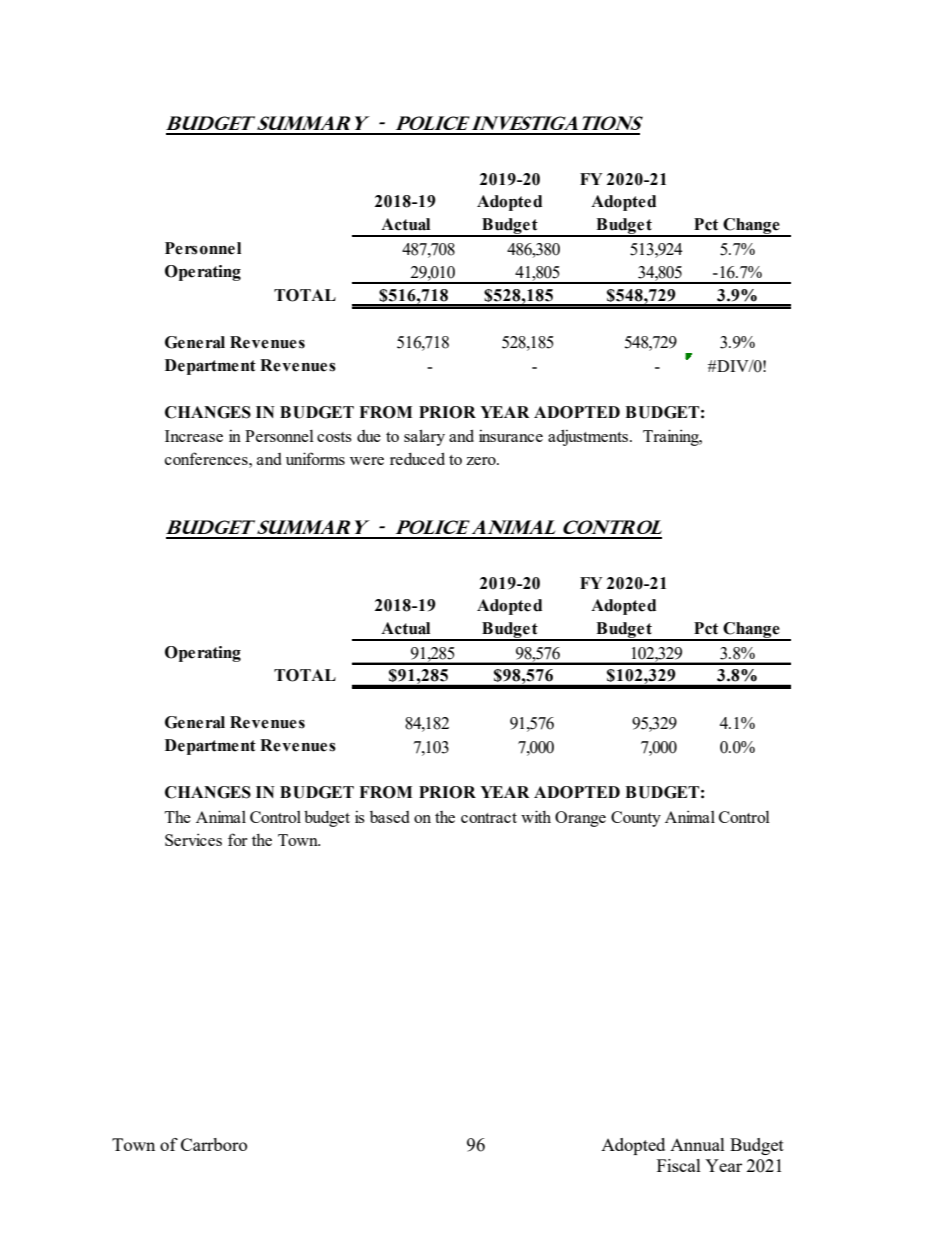  What do you see at coordinates (489, 818) in the document?
I see `contract` at bounding box center [489, 818].
